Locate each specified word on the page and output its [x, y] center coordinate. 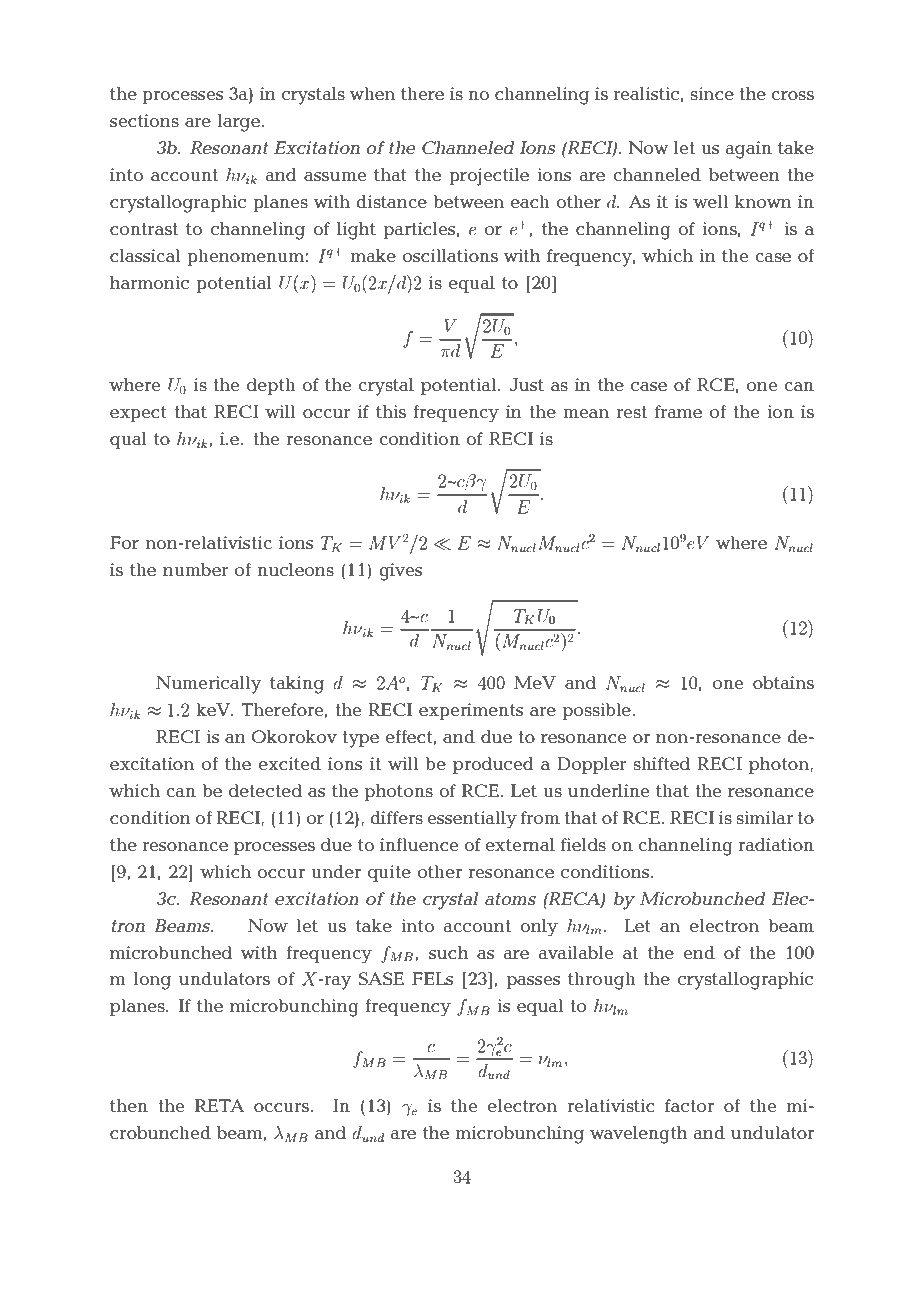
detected [265, 790]
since [712, 93]
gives [400, 572]
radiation [776, 844]
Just [526, 384]
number [195, 569]
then [129, 1105]
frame [678, 411]
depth [271, 386]
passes [533, 982]
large [239, 123]
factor [689, 1105]
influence [419, 844]
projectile [489, 177]
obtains [783, 682]
